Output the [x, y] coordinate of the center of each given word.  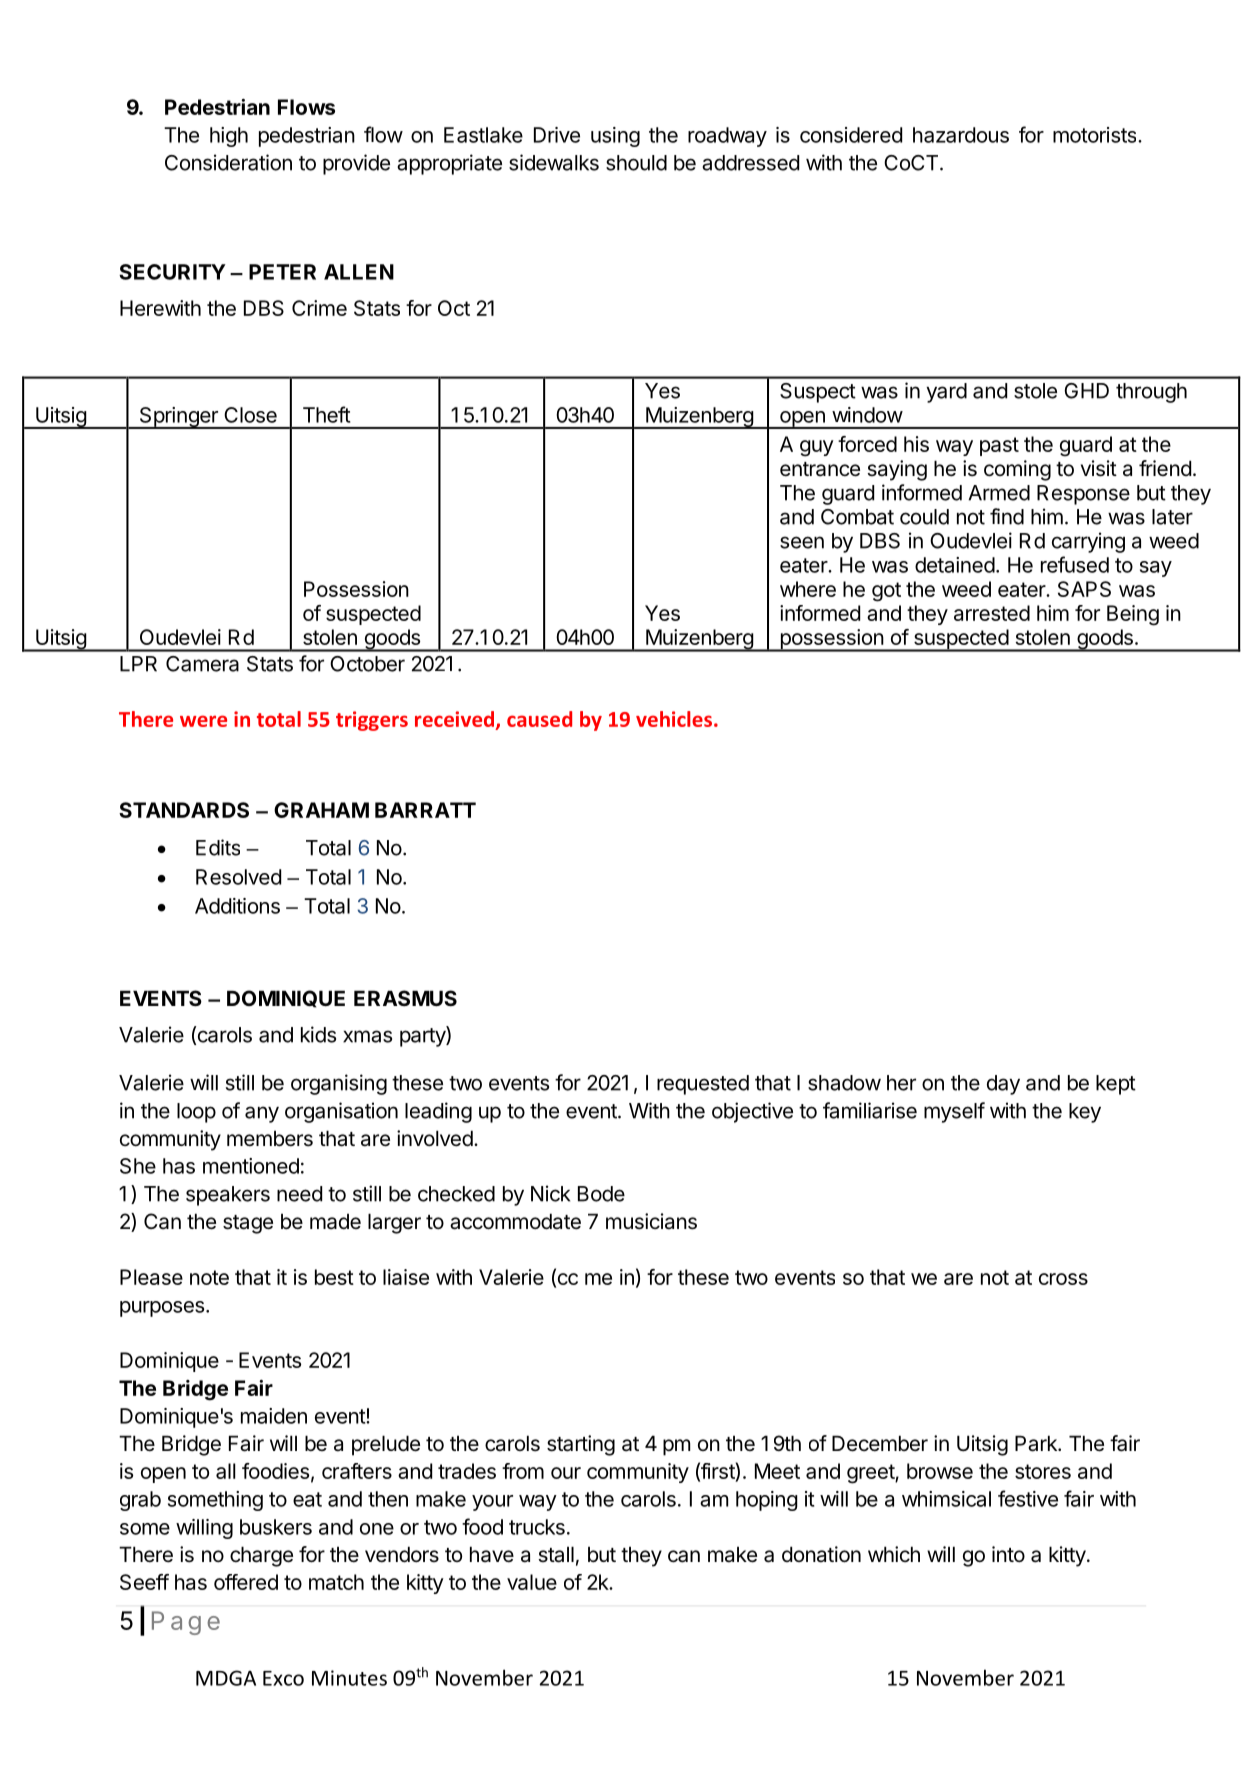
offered [246, 1582]
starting [581, 1445]
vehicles [674, 719]
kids [318, 1034]
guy [817, 448]
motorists [1096, 135]
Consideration [228, 162]
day [1003, 1085]
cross [1063, 1279]
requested [703, 1085]
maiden [274, 1416]
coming [1017, 470]
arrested [992, 613]
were [203, 721]
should [636, 163]
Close [250, 415]
